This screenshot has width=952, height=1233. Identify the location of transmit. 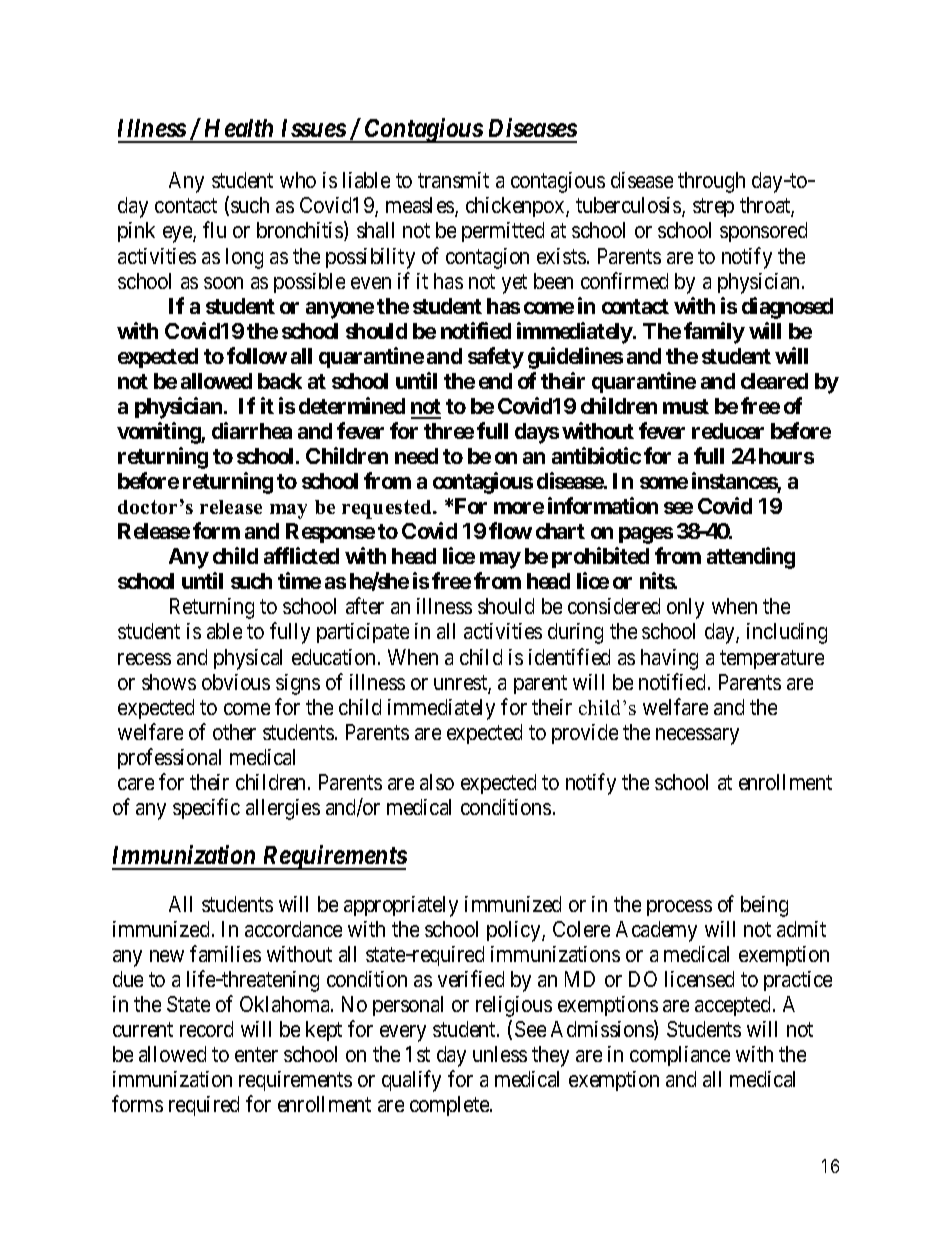
(453, 180).
